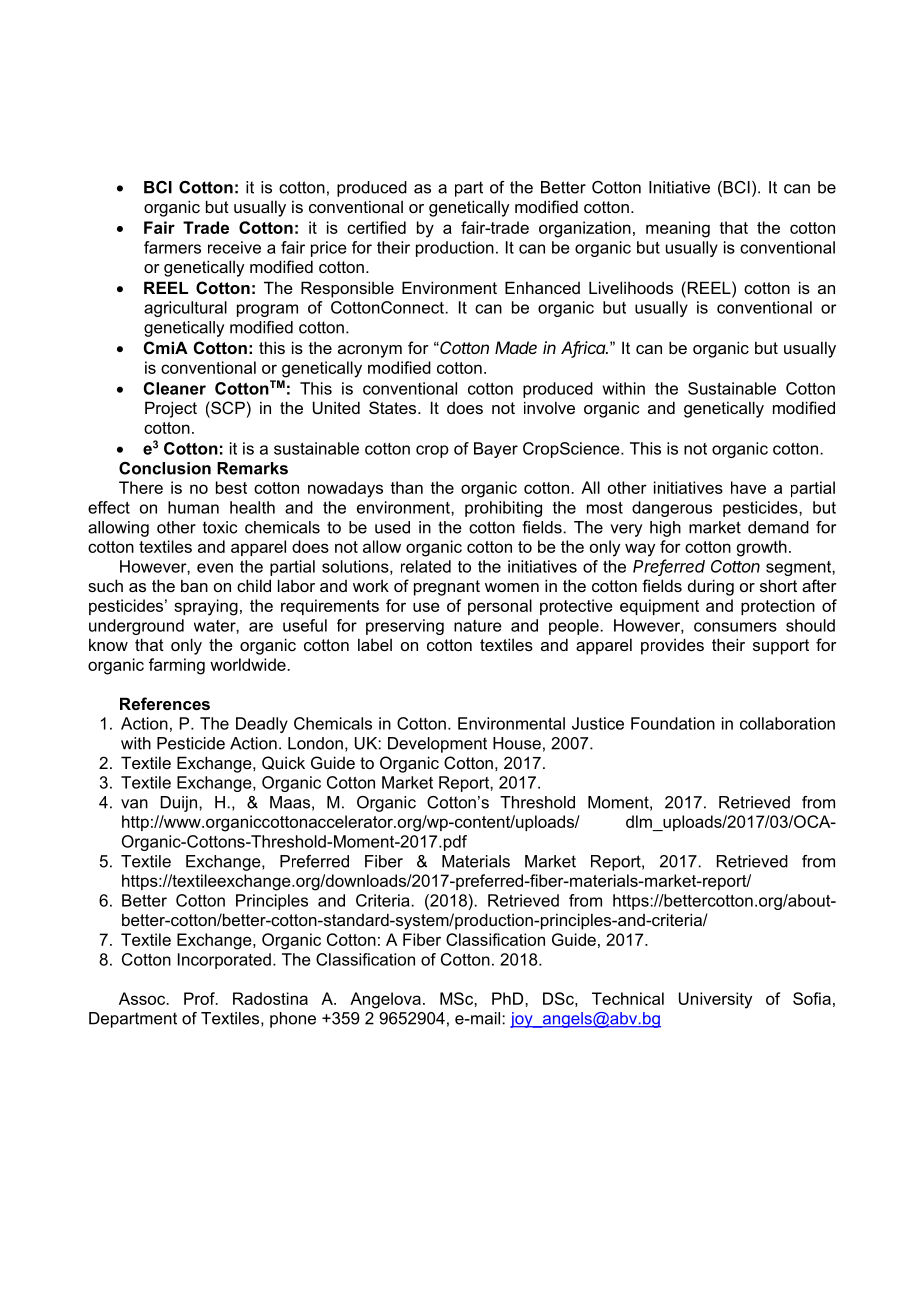 This screenshot has height=1308, width=924. What do you see at coordinates (437, 745) in the screenshot?
I see `Development` at bounding box center [437, 745].
